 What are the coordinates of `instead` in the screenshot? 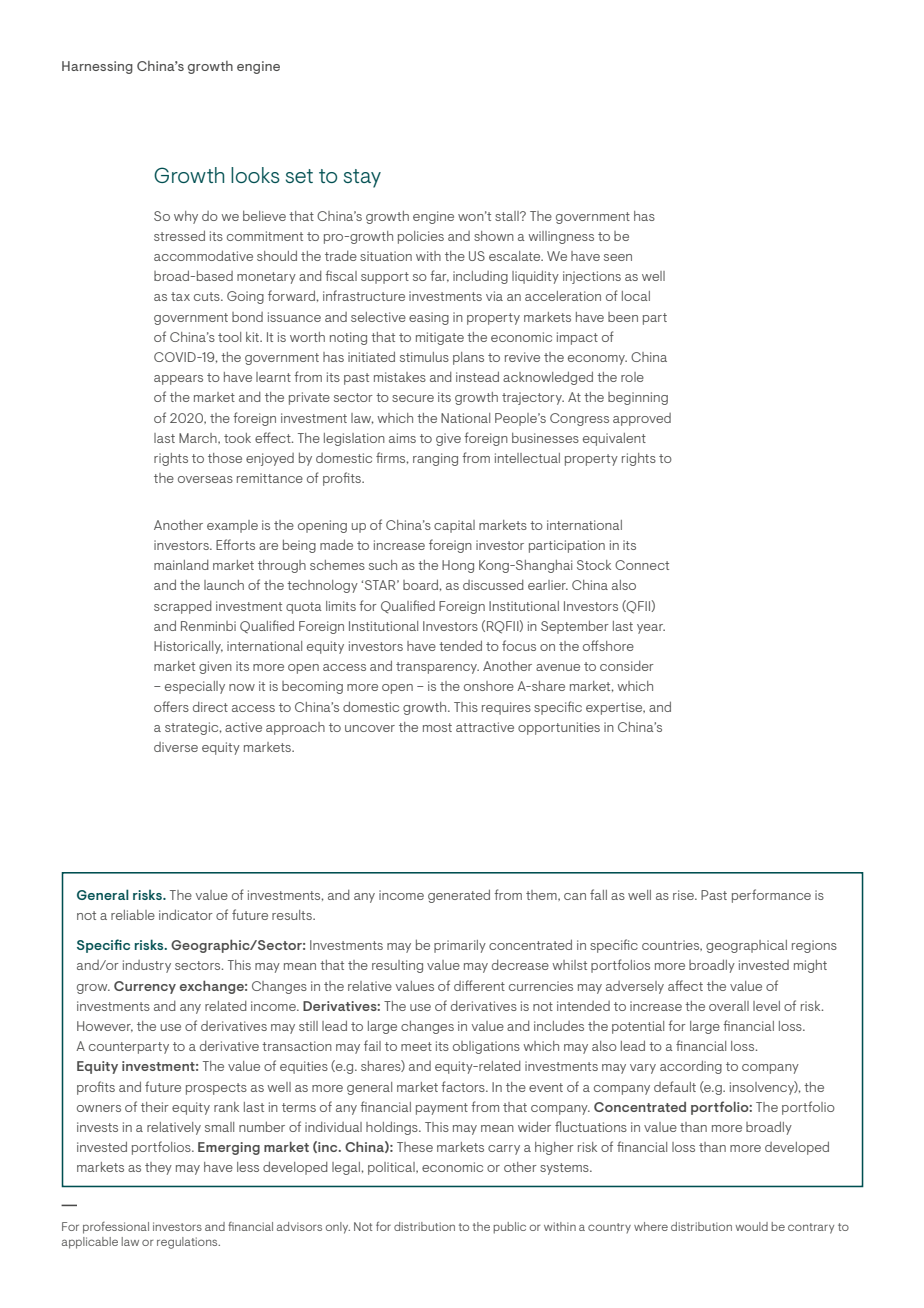 It's located at (477, 376).
